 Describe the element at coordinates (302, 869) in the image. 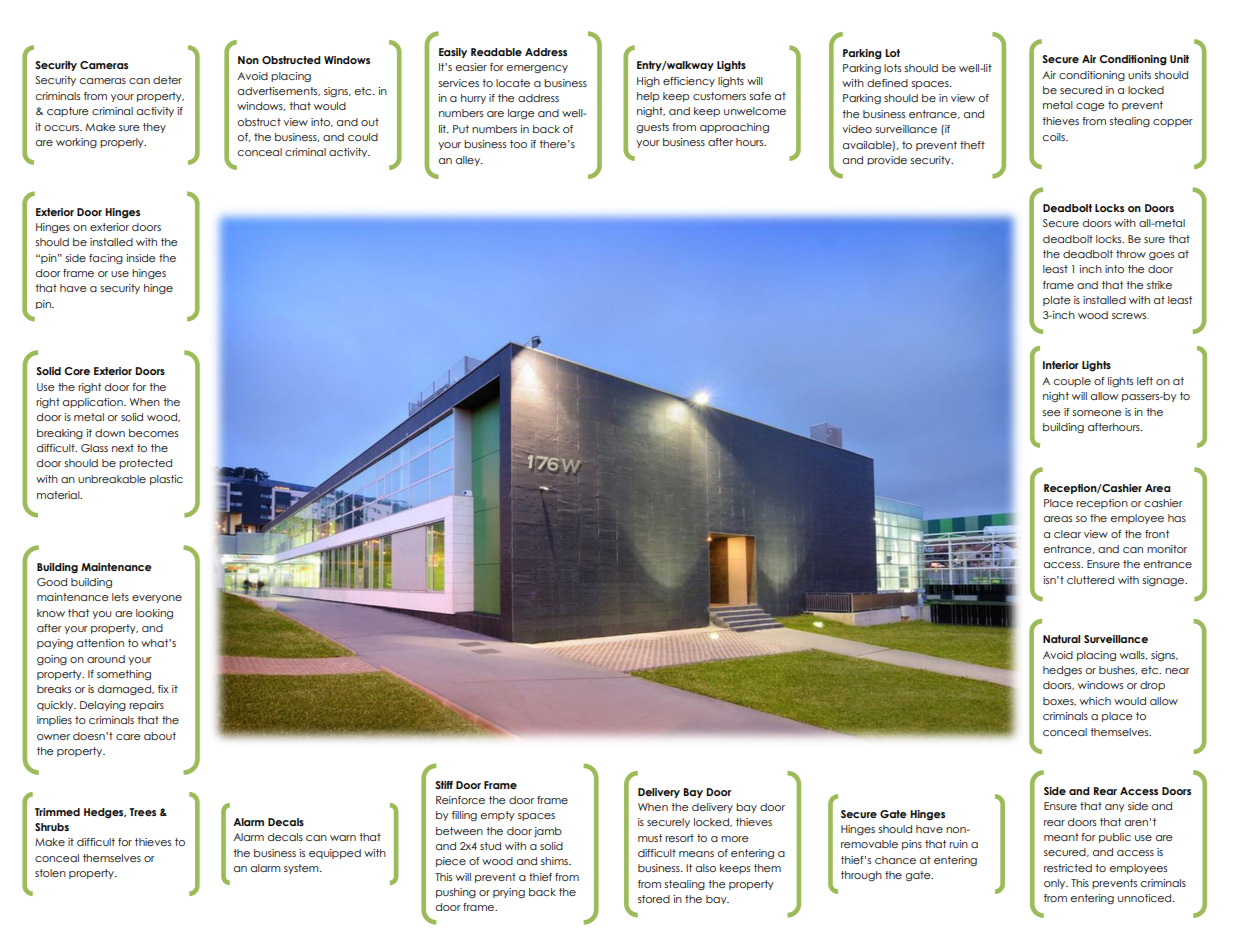

I see `system` at that location.
